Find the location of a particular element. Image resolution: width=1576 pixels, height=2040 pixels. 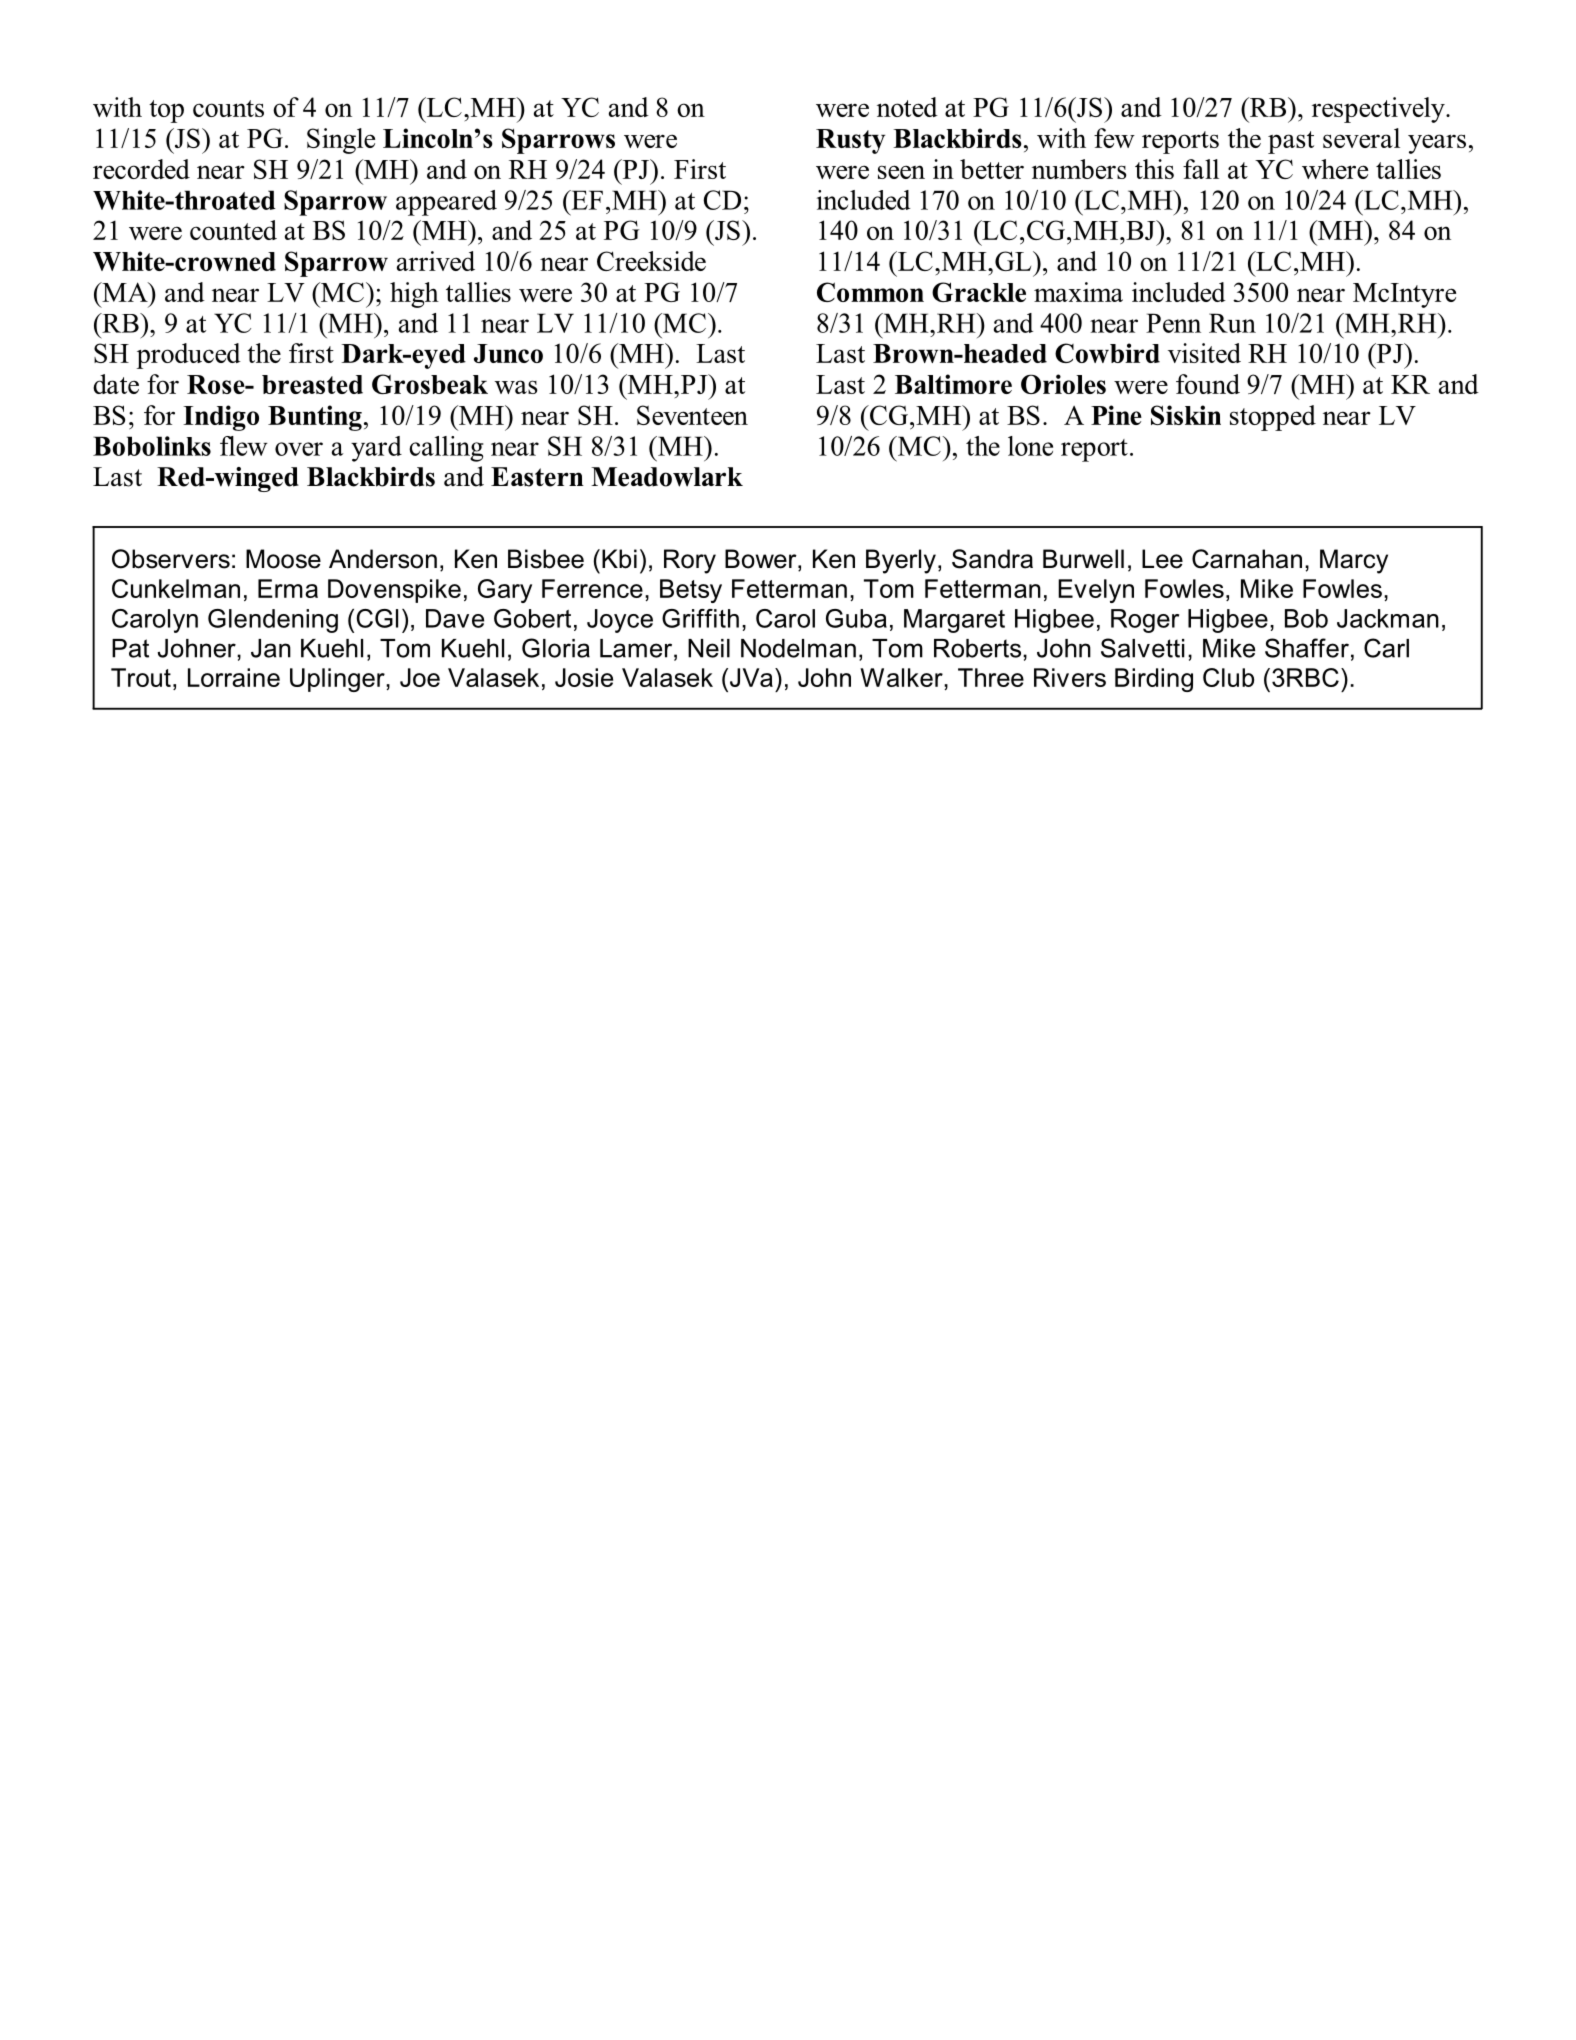

Rusty is located at coordinates (850, 141).
